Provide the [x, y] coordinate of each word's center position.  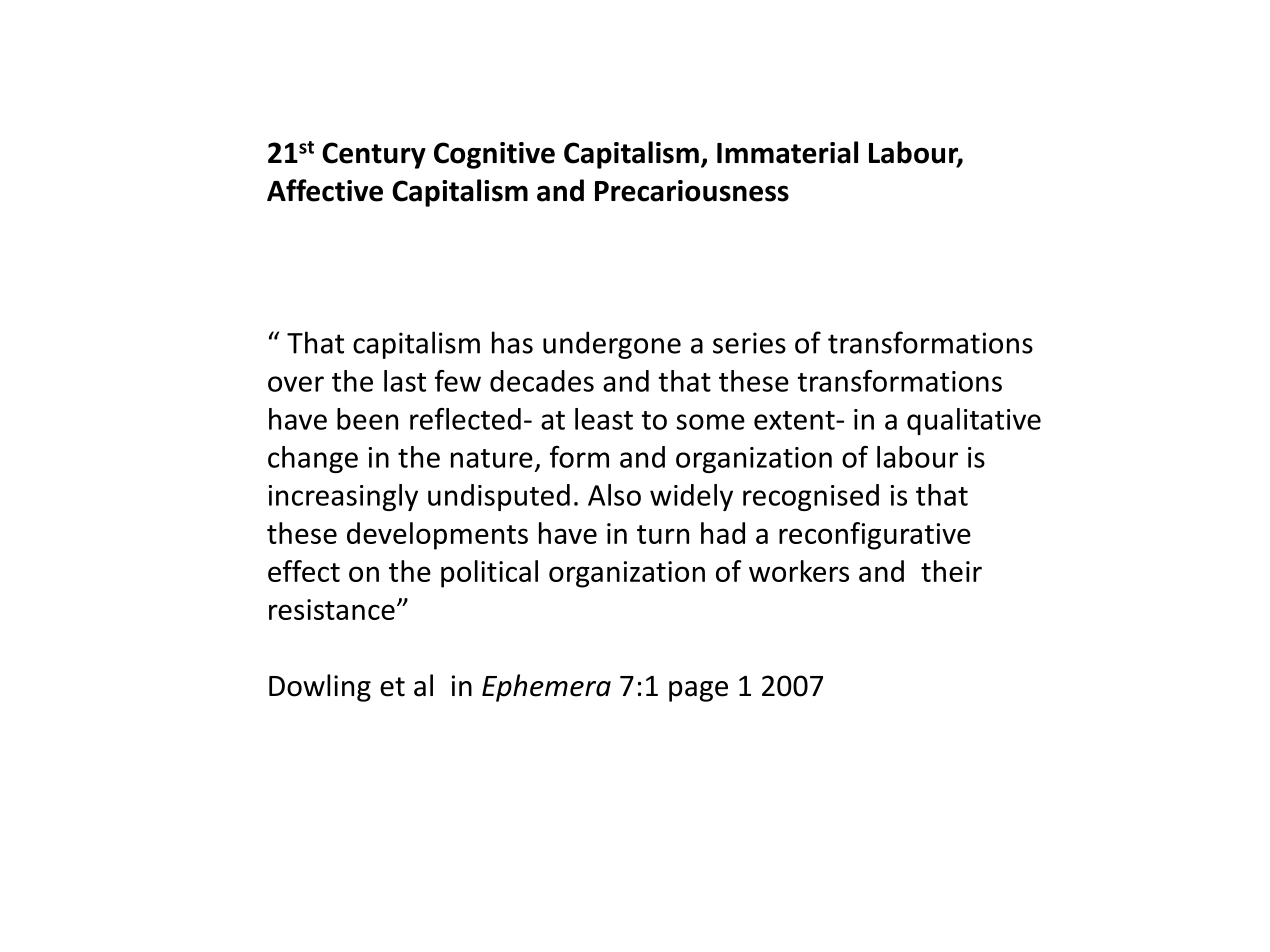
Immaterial [787, 152]
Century [374, 155]
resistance [332, 609]
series [749, 343]
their [951, 571]
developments [437, 536]
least [604, 419]
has [512, 342]
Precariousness [692, 191]
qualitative [974, 421]
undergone [612, 345]
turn [663, 534]
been [367, 419]
